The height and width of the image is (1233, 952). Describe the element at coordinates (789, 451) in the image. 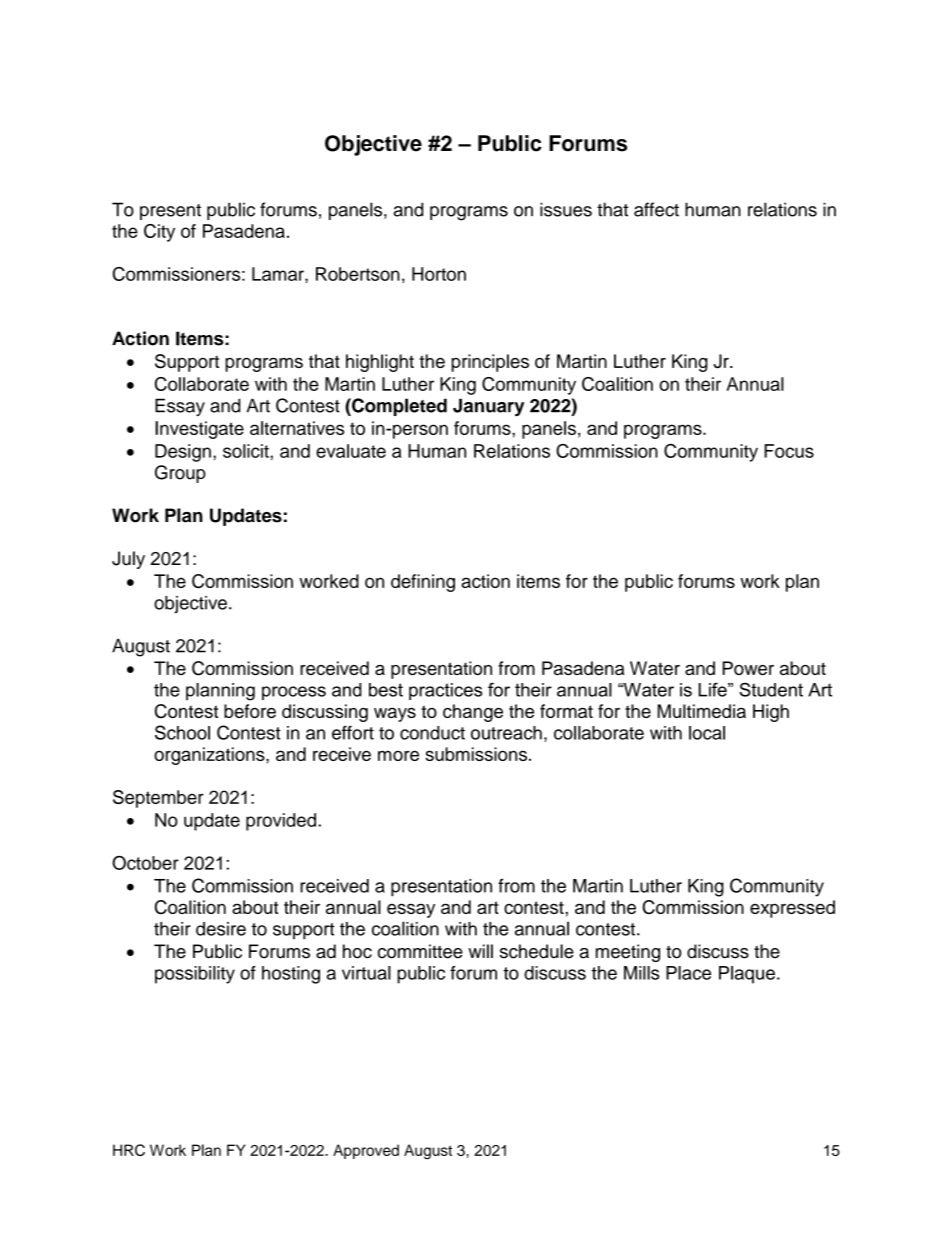

I see `Focus` at that location.
